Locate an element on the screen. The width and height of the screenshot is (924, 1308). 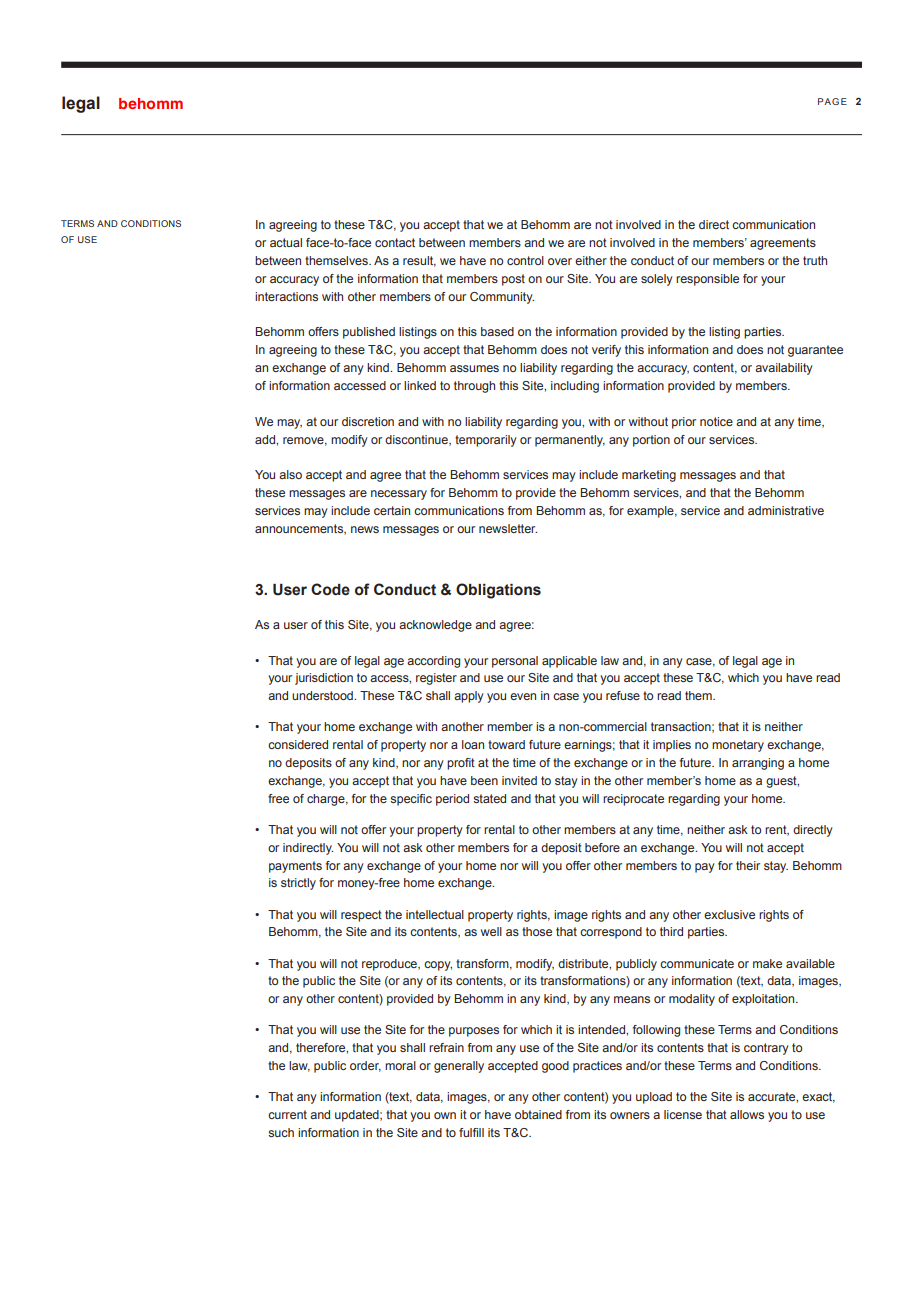
allows is located at coordinates (747, 1114).
